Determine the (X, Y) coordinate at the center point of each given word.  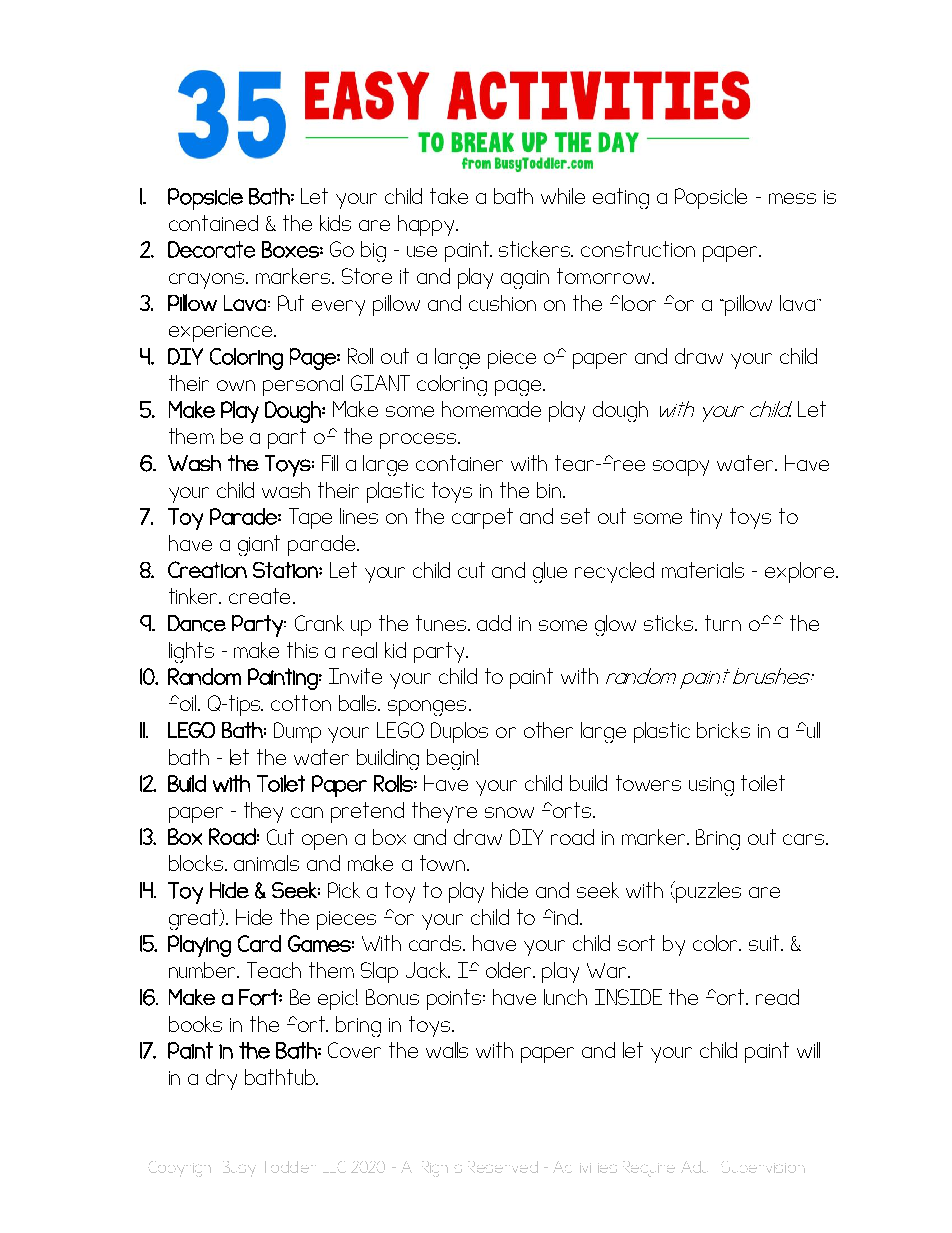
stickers (536, 249)
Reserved (503, 1167)
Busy (239, 1169)
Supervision (763, 1167)
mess (792, 198)
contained (213, 223)
